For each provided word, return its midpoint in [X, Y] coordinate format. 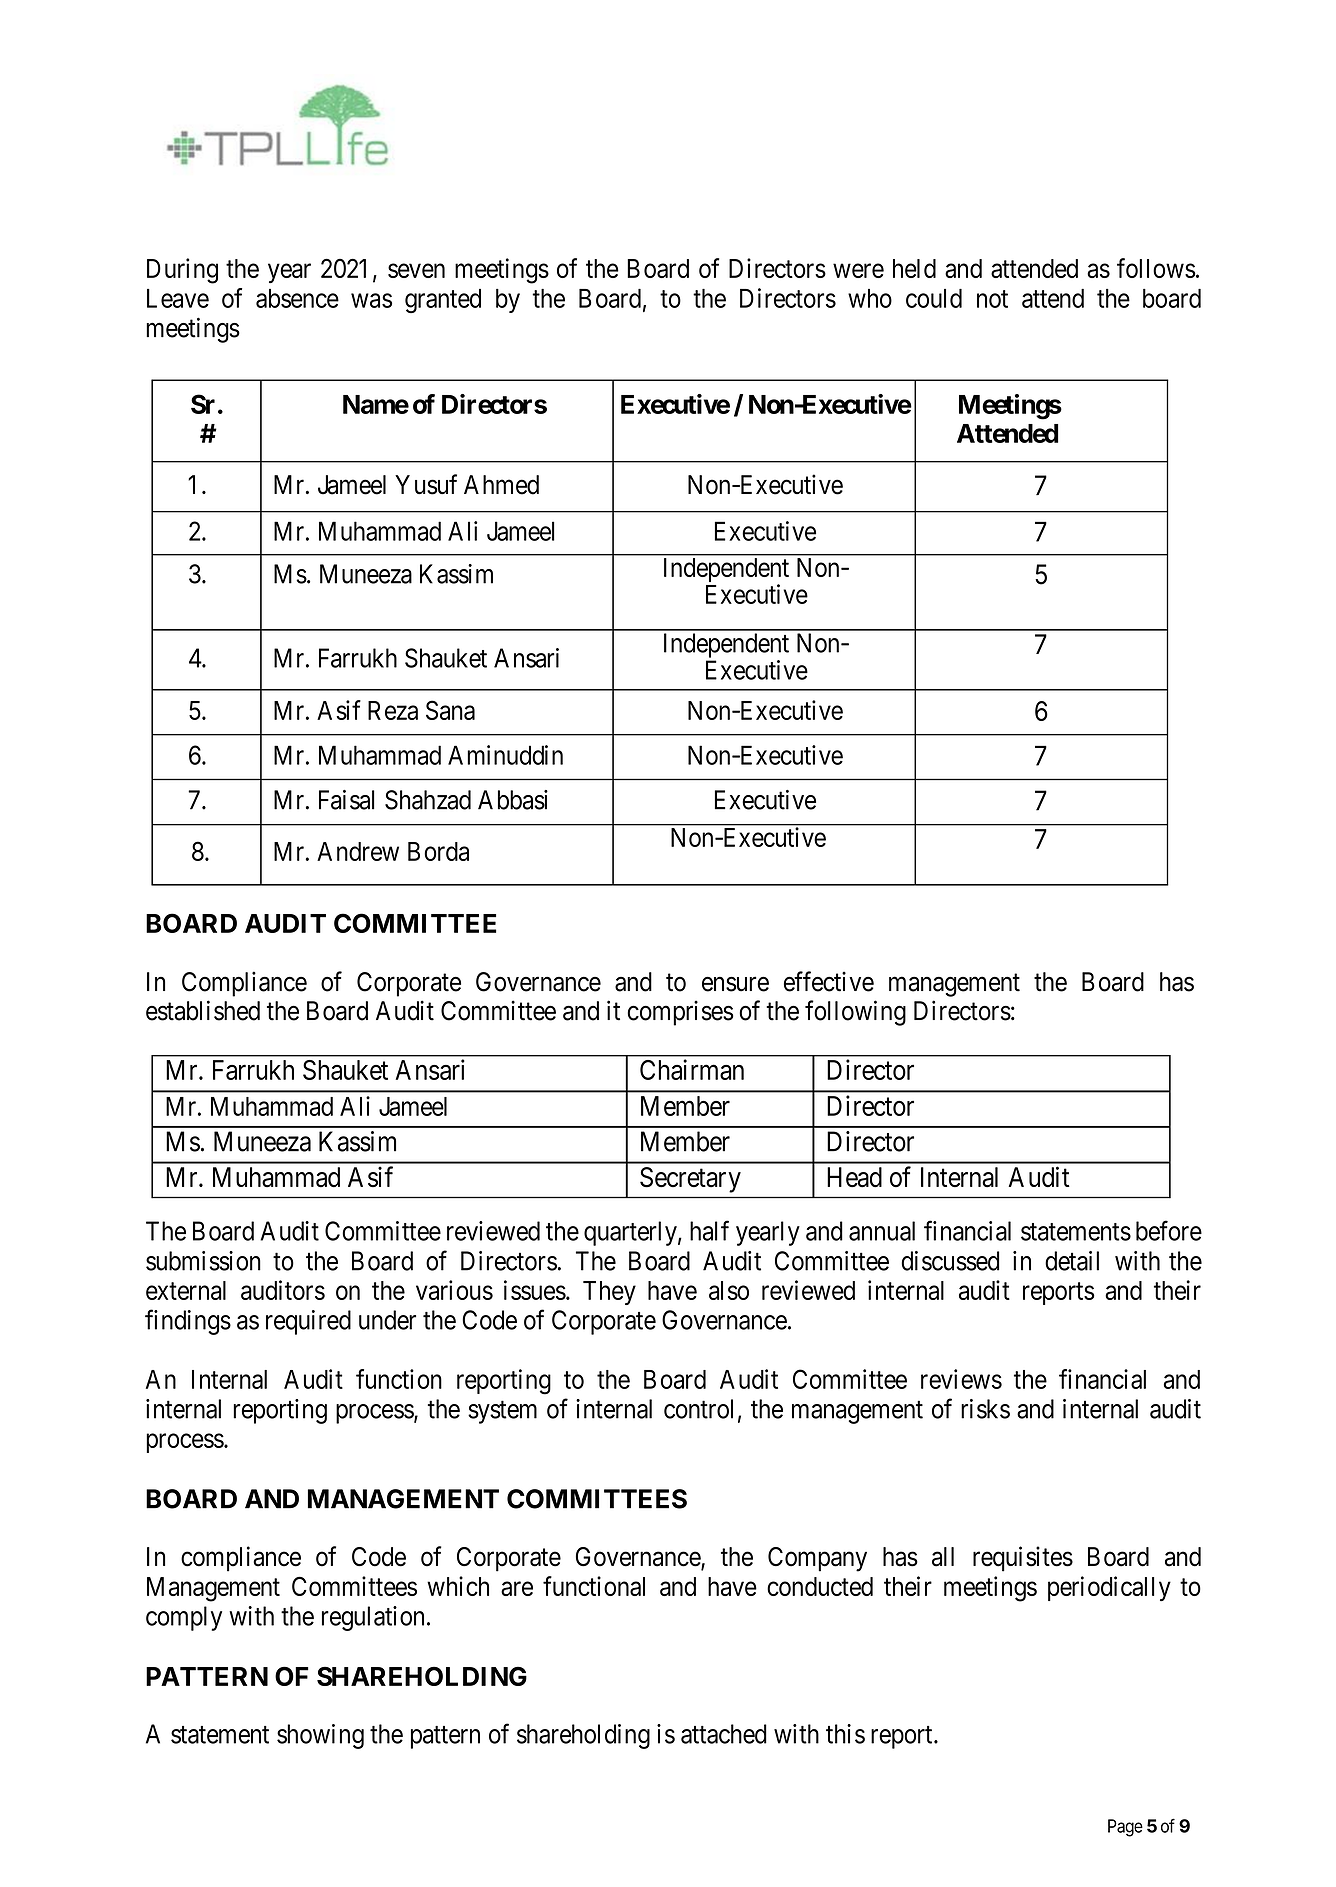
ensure [735, 984]
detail [1072, 1261]
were [858, 270]
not [992, 299]
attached [724, 1734]
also [729, 1290]
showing [320, 1736]
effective [829, 981]
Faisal [346, 800]
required [308, 1322]
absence [297, 298]
